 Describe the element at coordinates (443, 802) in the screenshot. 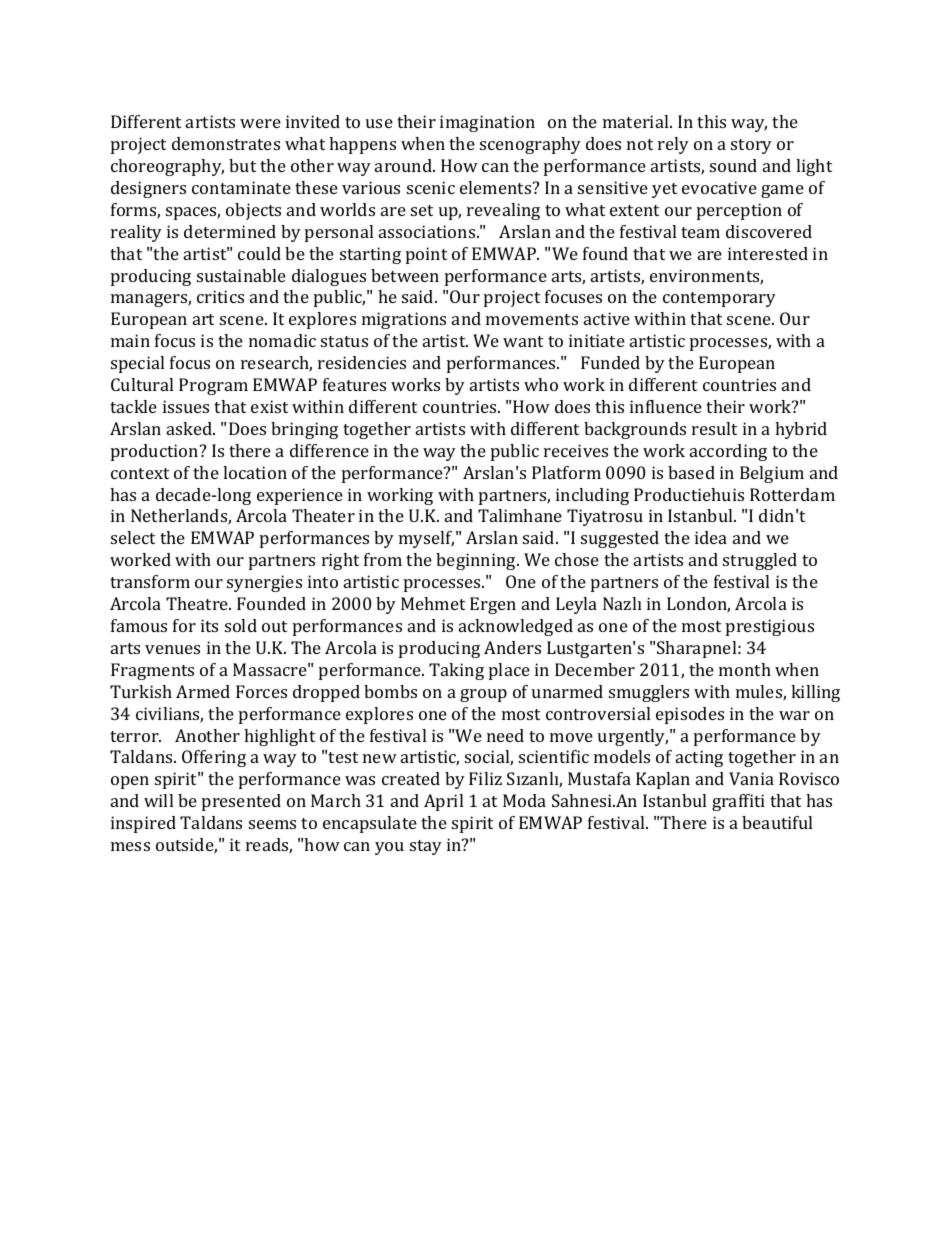

I see `April` at that location.
